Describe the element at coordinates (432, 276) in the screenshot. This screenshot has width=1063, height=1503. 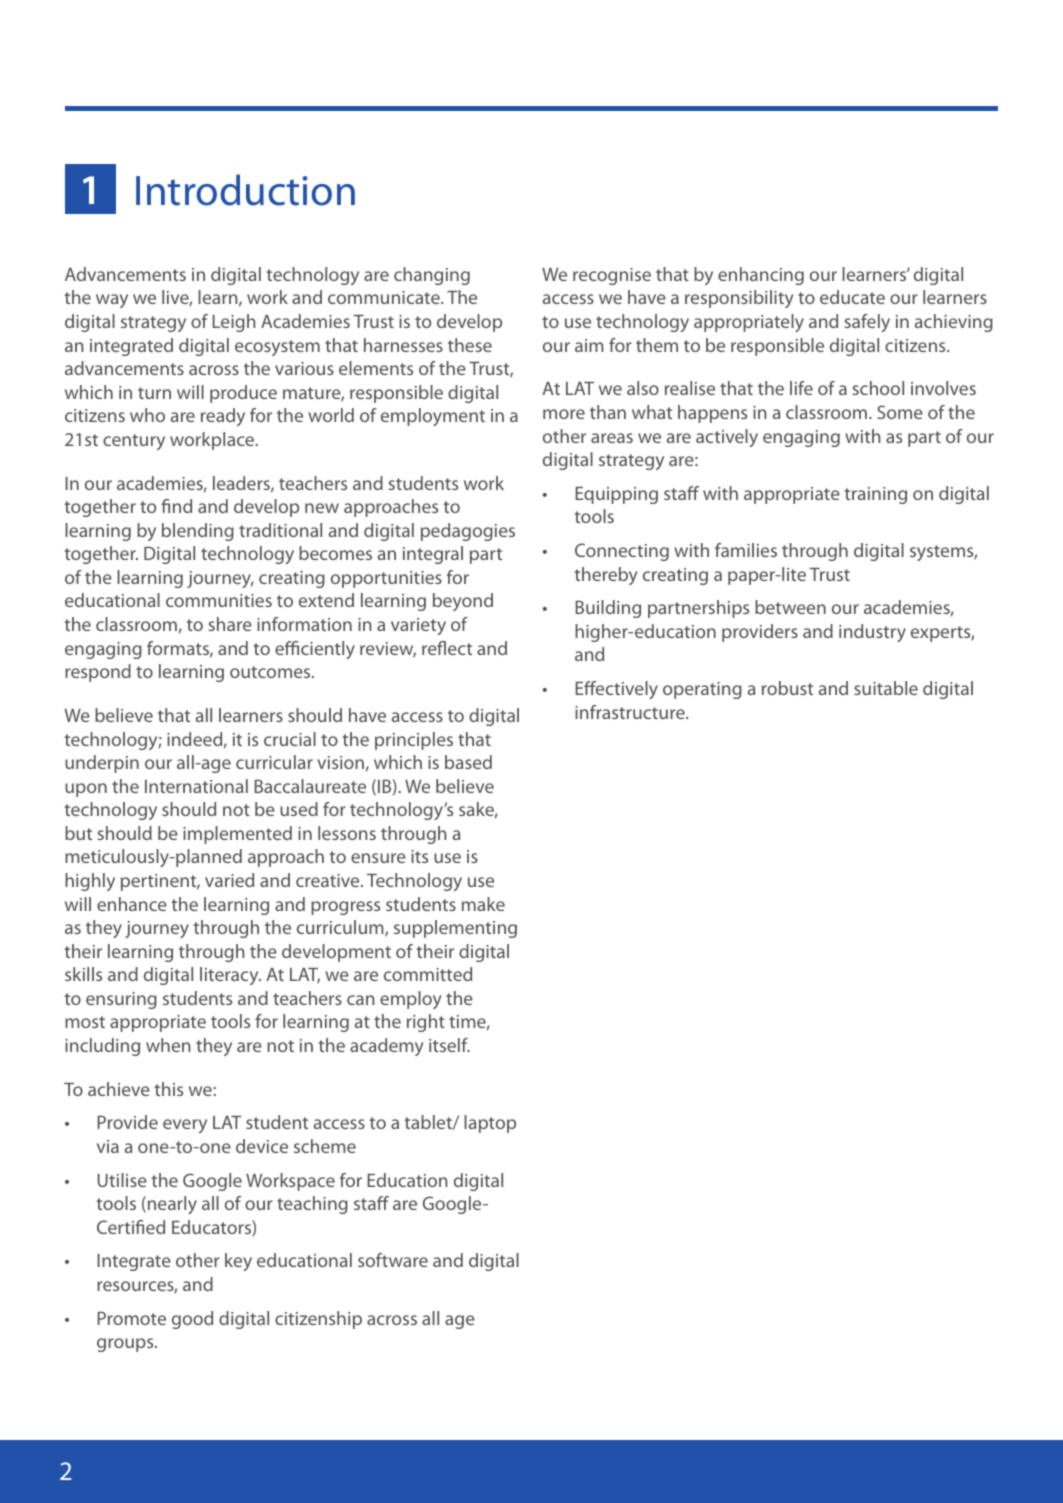
I see `changing` at that location.
